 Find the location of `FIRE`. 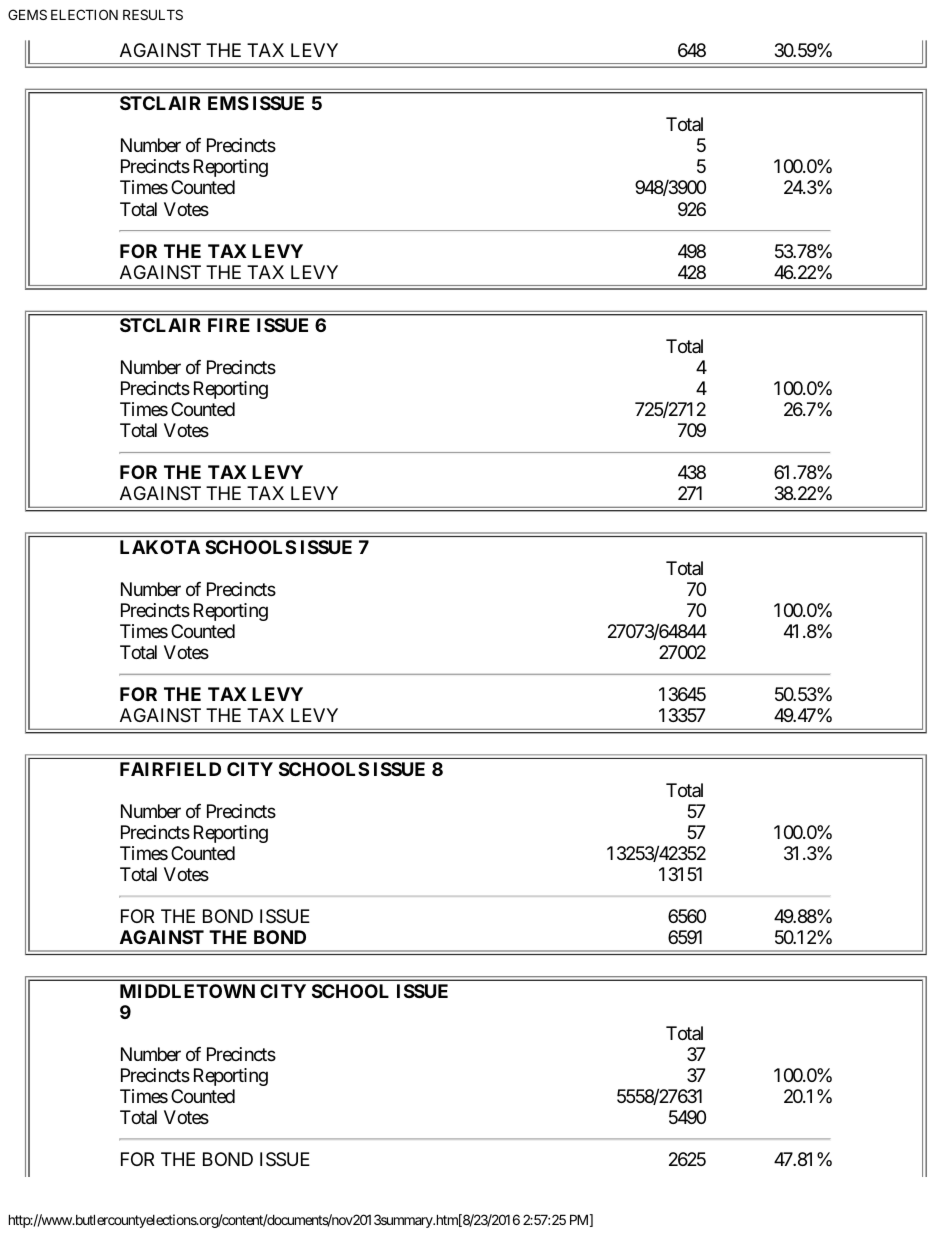

FIRE is located at coordinates (229, 325).
